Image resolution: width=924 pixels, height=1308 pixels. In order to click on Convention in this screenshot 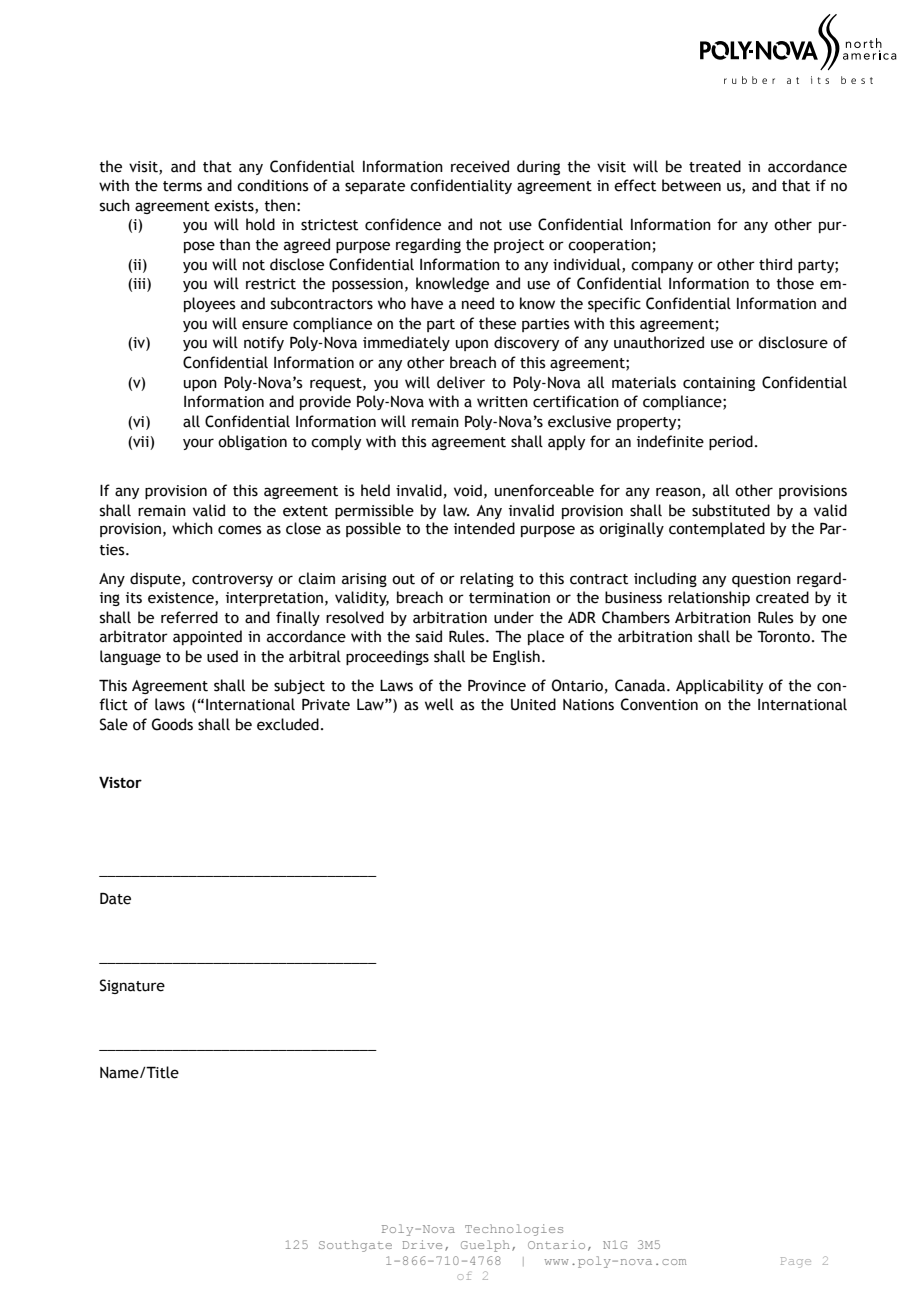, I will do `click(659, 704)`.
